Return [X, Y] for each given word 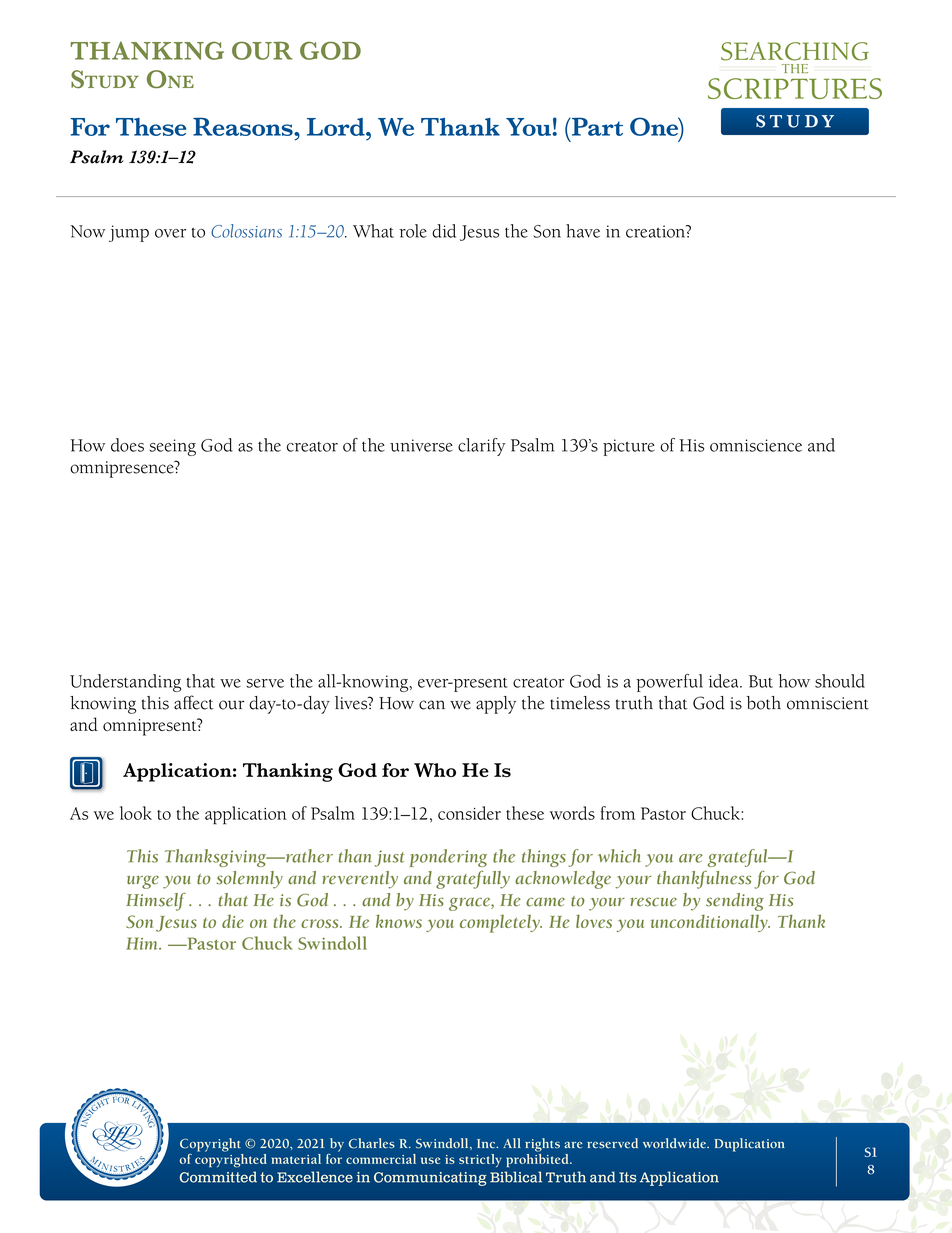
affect [194, 702]
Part [596, 126]
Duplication [749, 1145]
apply [496, 705]
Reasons [244, 126]
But [761, 681]
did [444, 231]
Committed [218, 1177]
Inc [487, 1143]
